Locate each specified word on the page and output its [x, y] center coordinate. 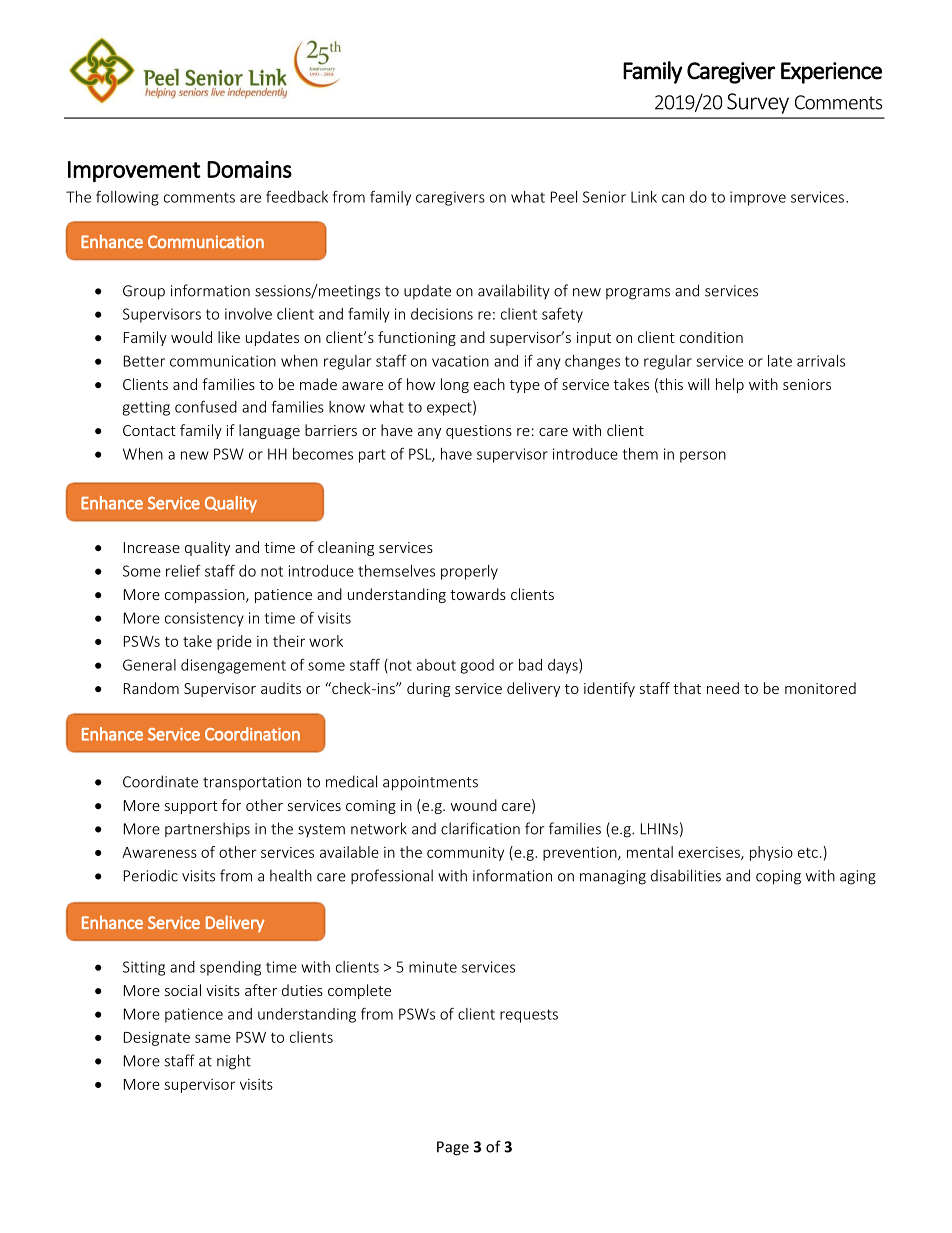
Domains [249, 169]
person [703, 457]
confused [206, 406]
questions [479, 432]
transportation [252, 783]
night [234, 1062]
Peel [564, 197]
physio [771, 853]
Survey [758, 103]
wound [474, 805]
